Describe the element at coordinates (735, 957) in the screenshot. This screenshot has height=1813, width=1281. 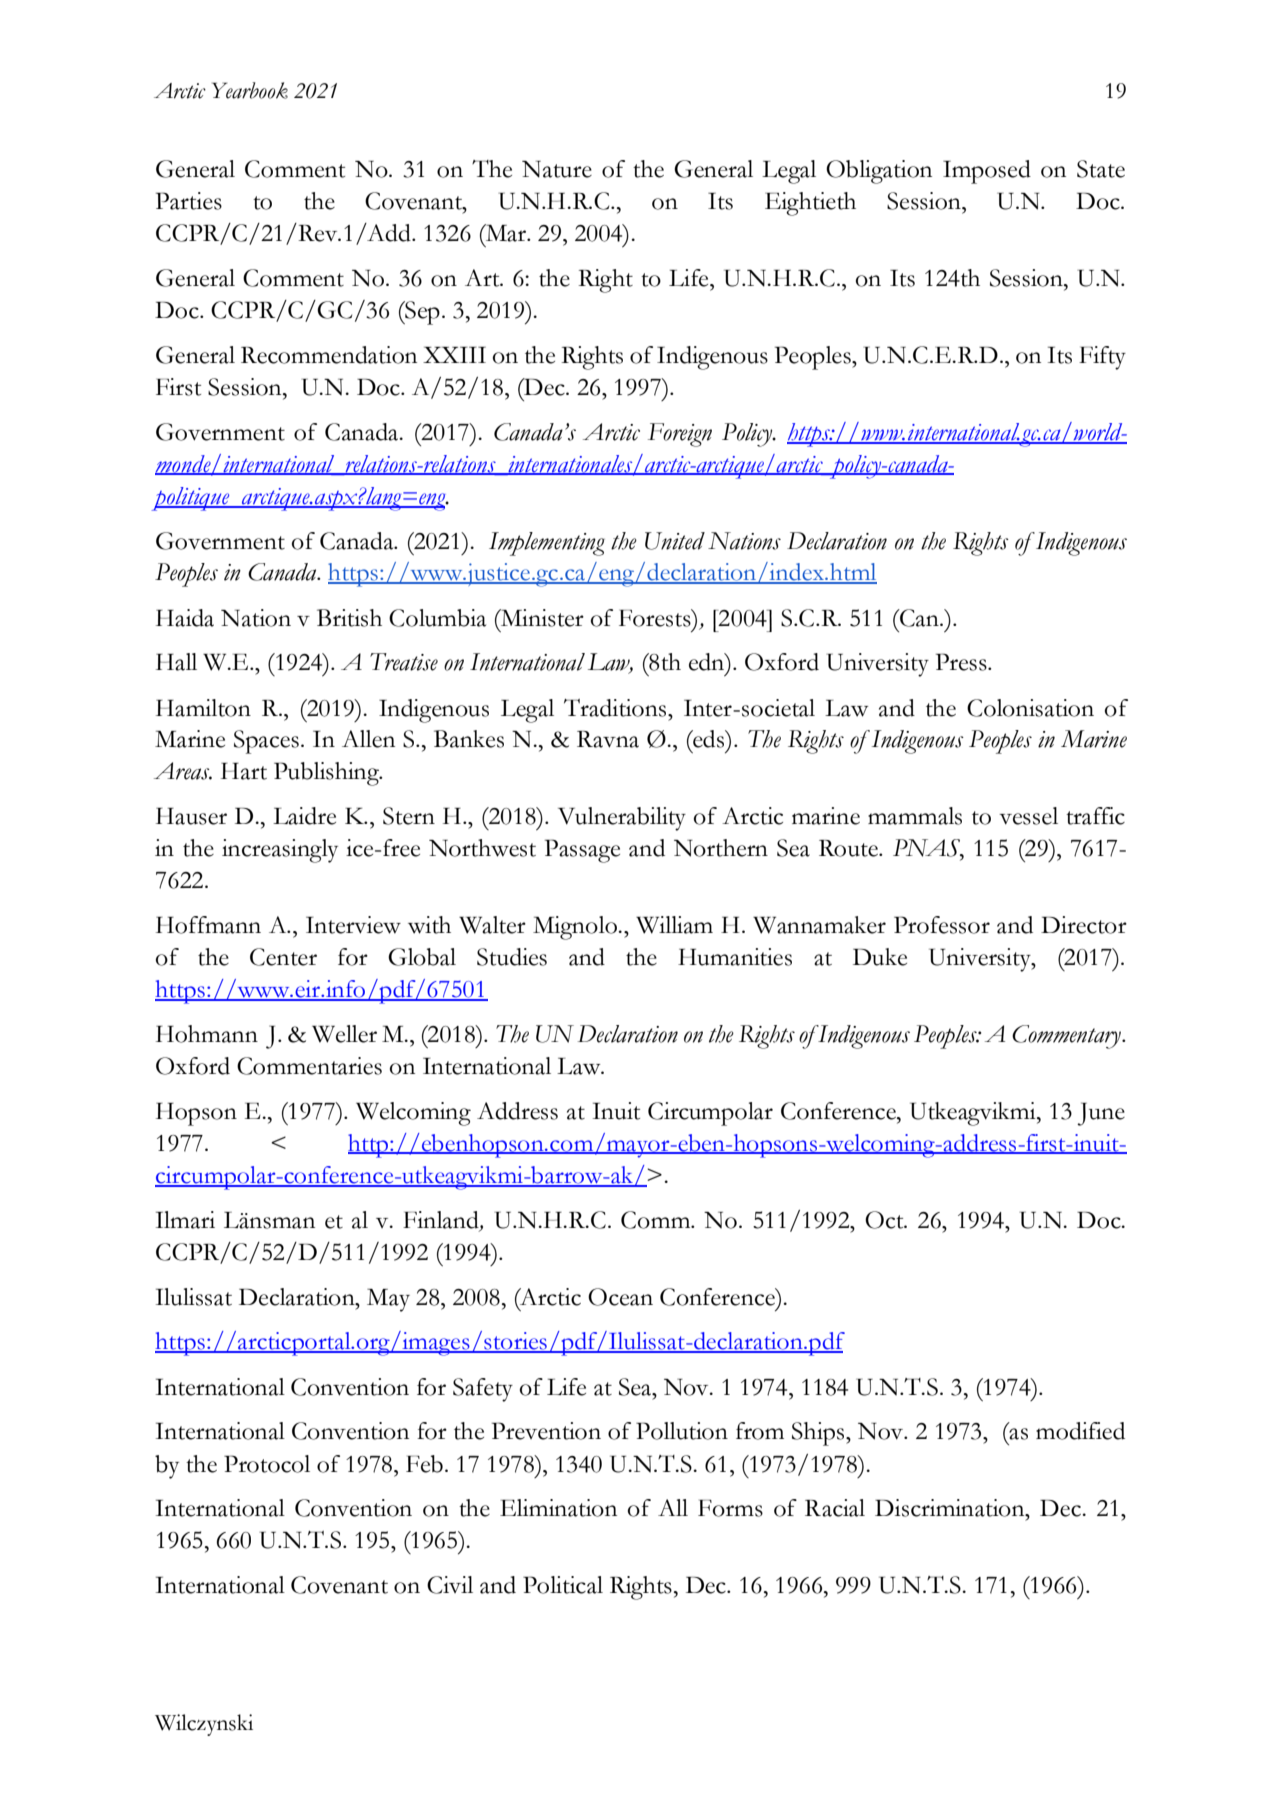
I see `Humanities` at that location.
